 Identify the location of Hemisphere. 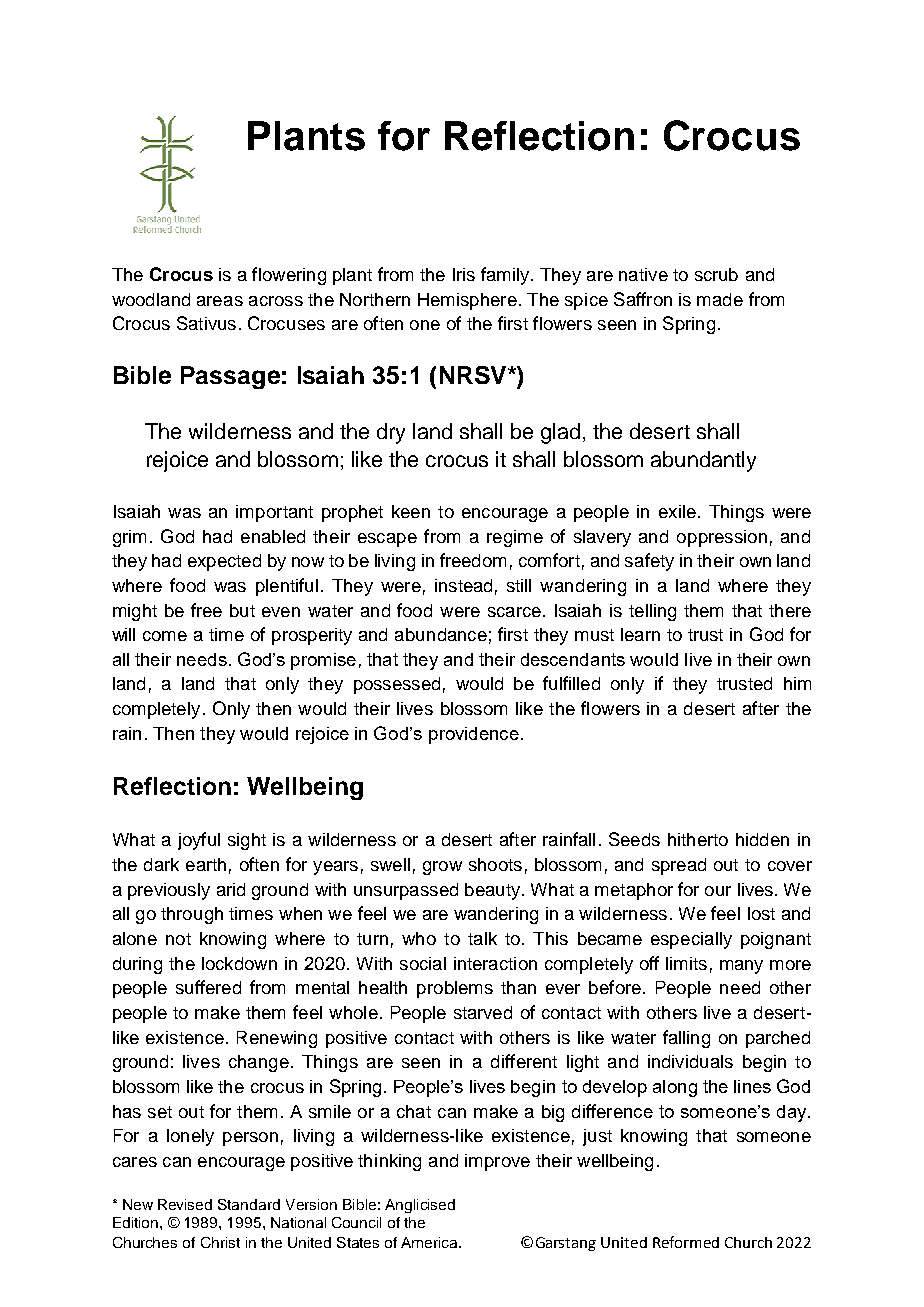
(467, 301).
